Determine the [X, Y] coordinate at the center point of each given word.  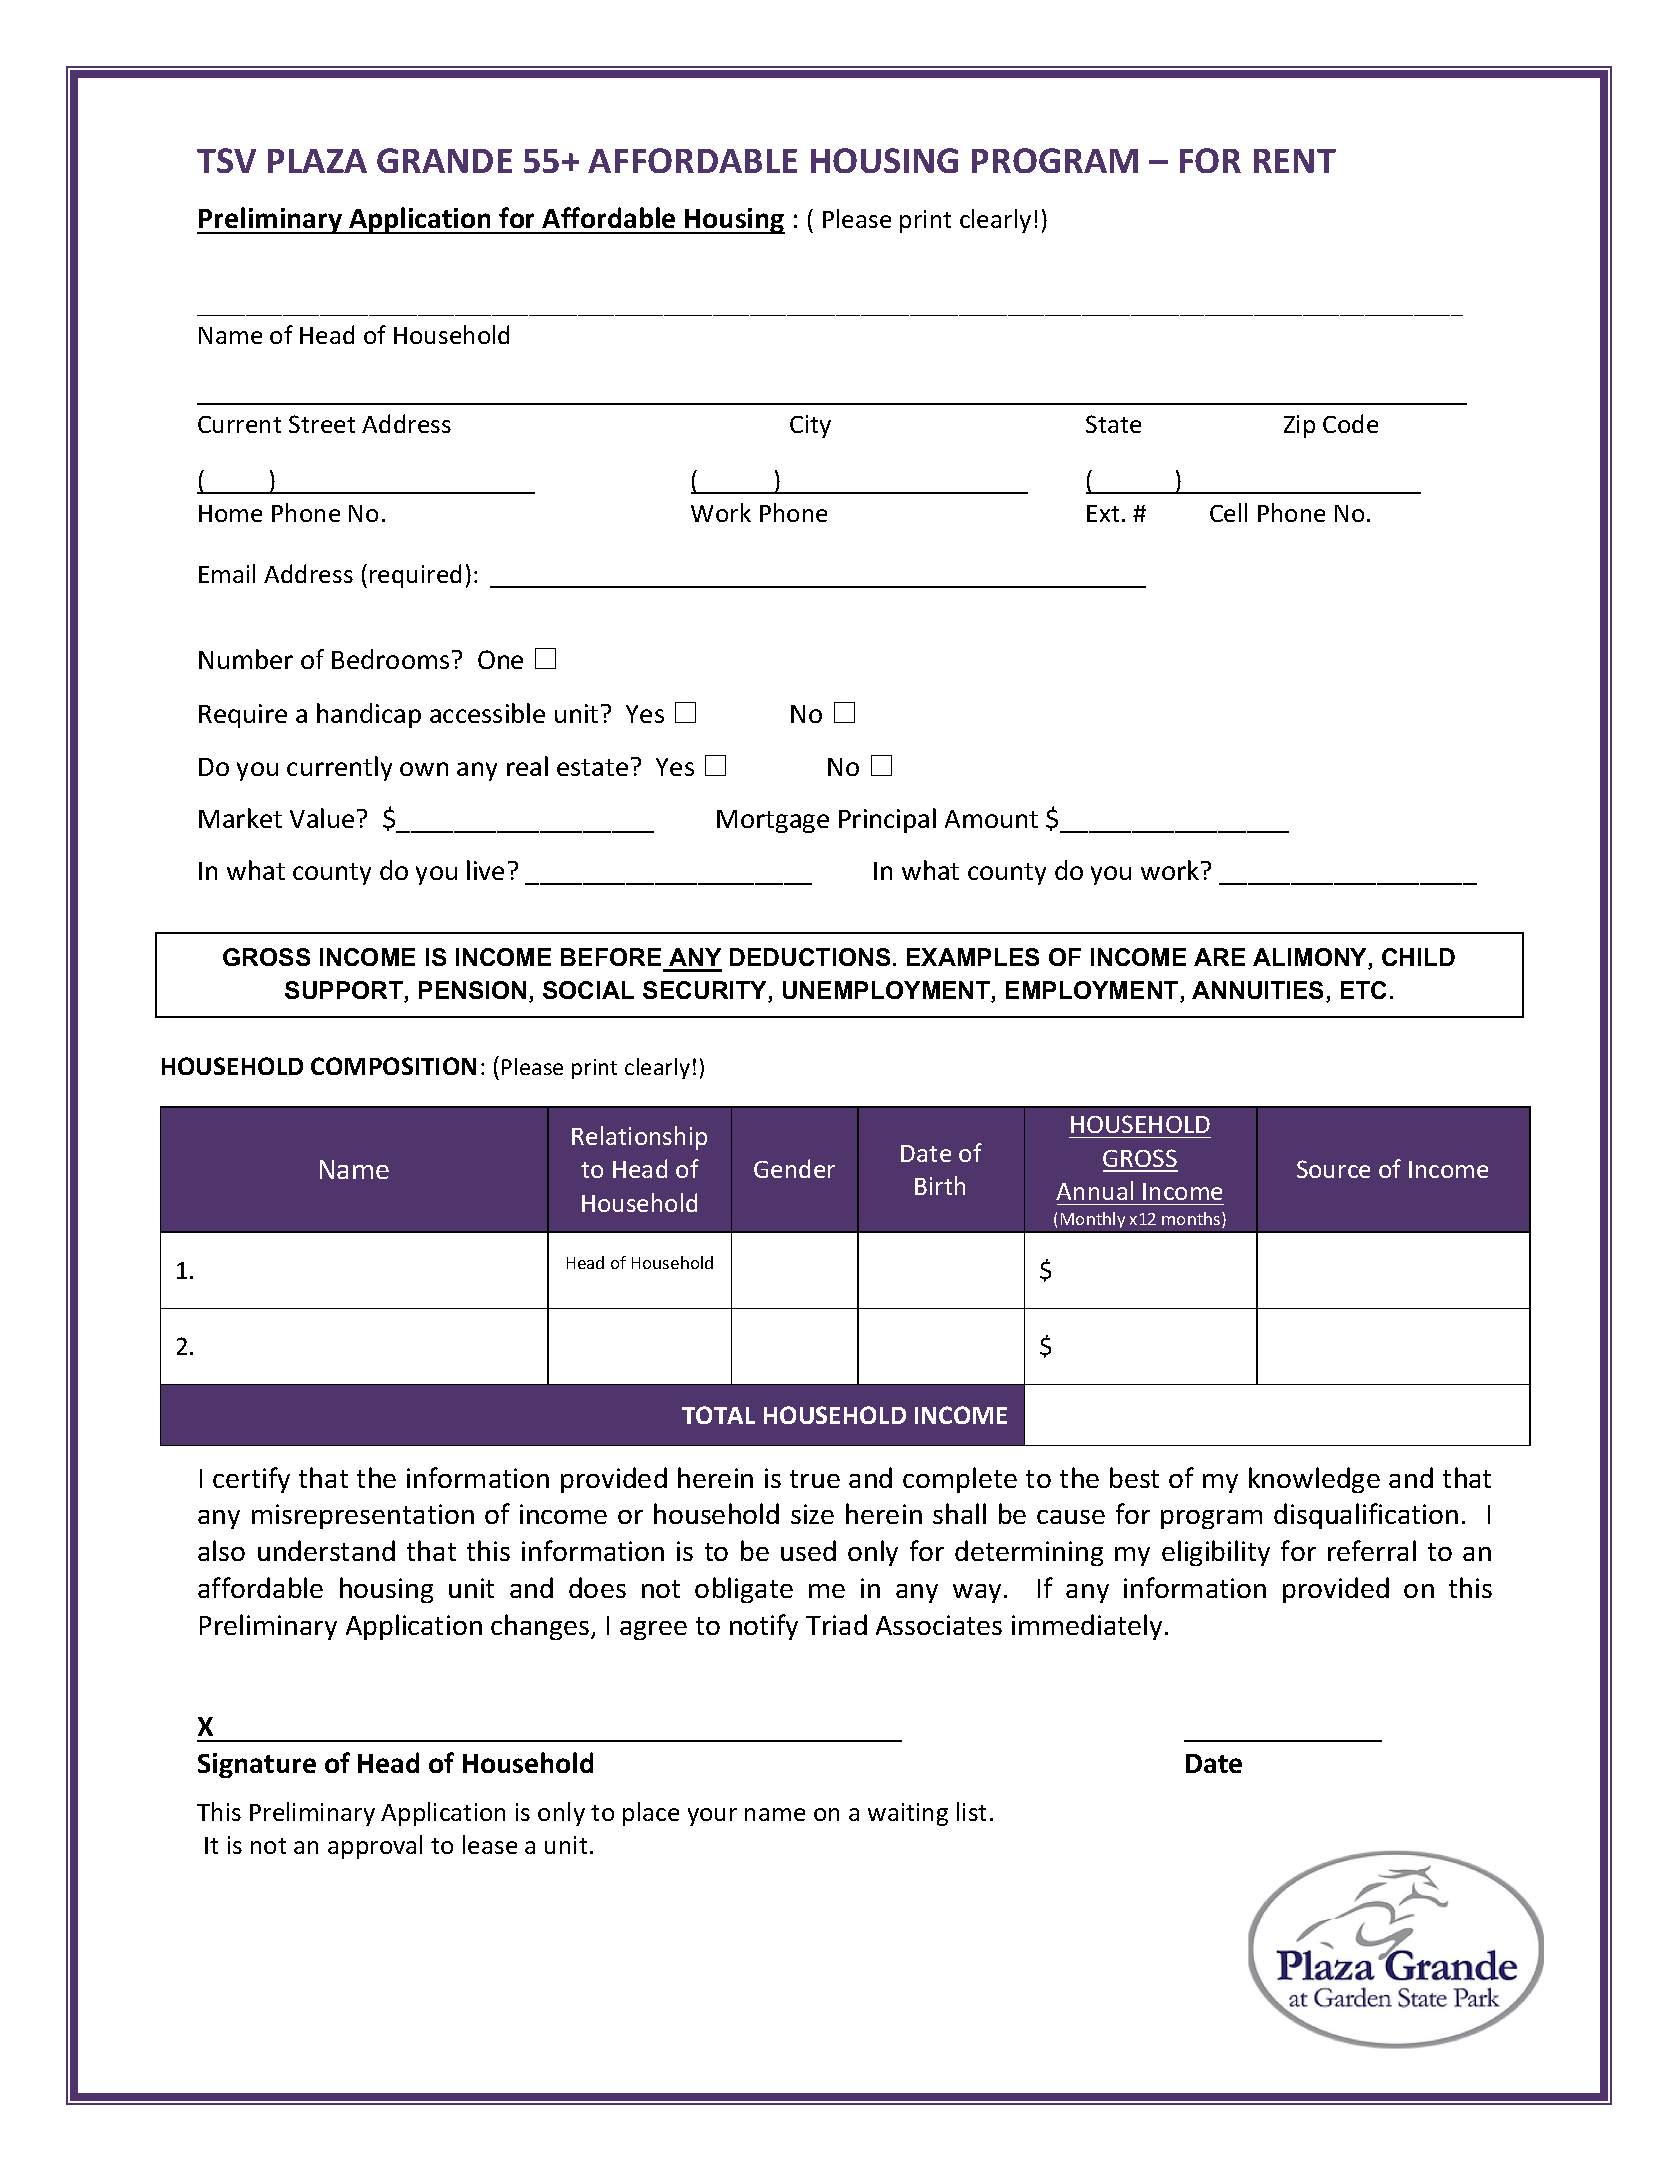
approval [375, 1847]
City [810, 426]
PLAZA [317, 161]
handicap [369, 715]
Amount [991, 819]
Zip [1299, 426]
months [1192, 1220]
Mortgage [773, 821]
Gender [794, 1168]
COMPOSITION [393, 1066]
